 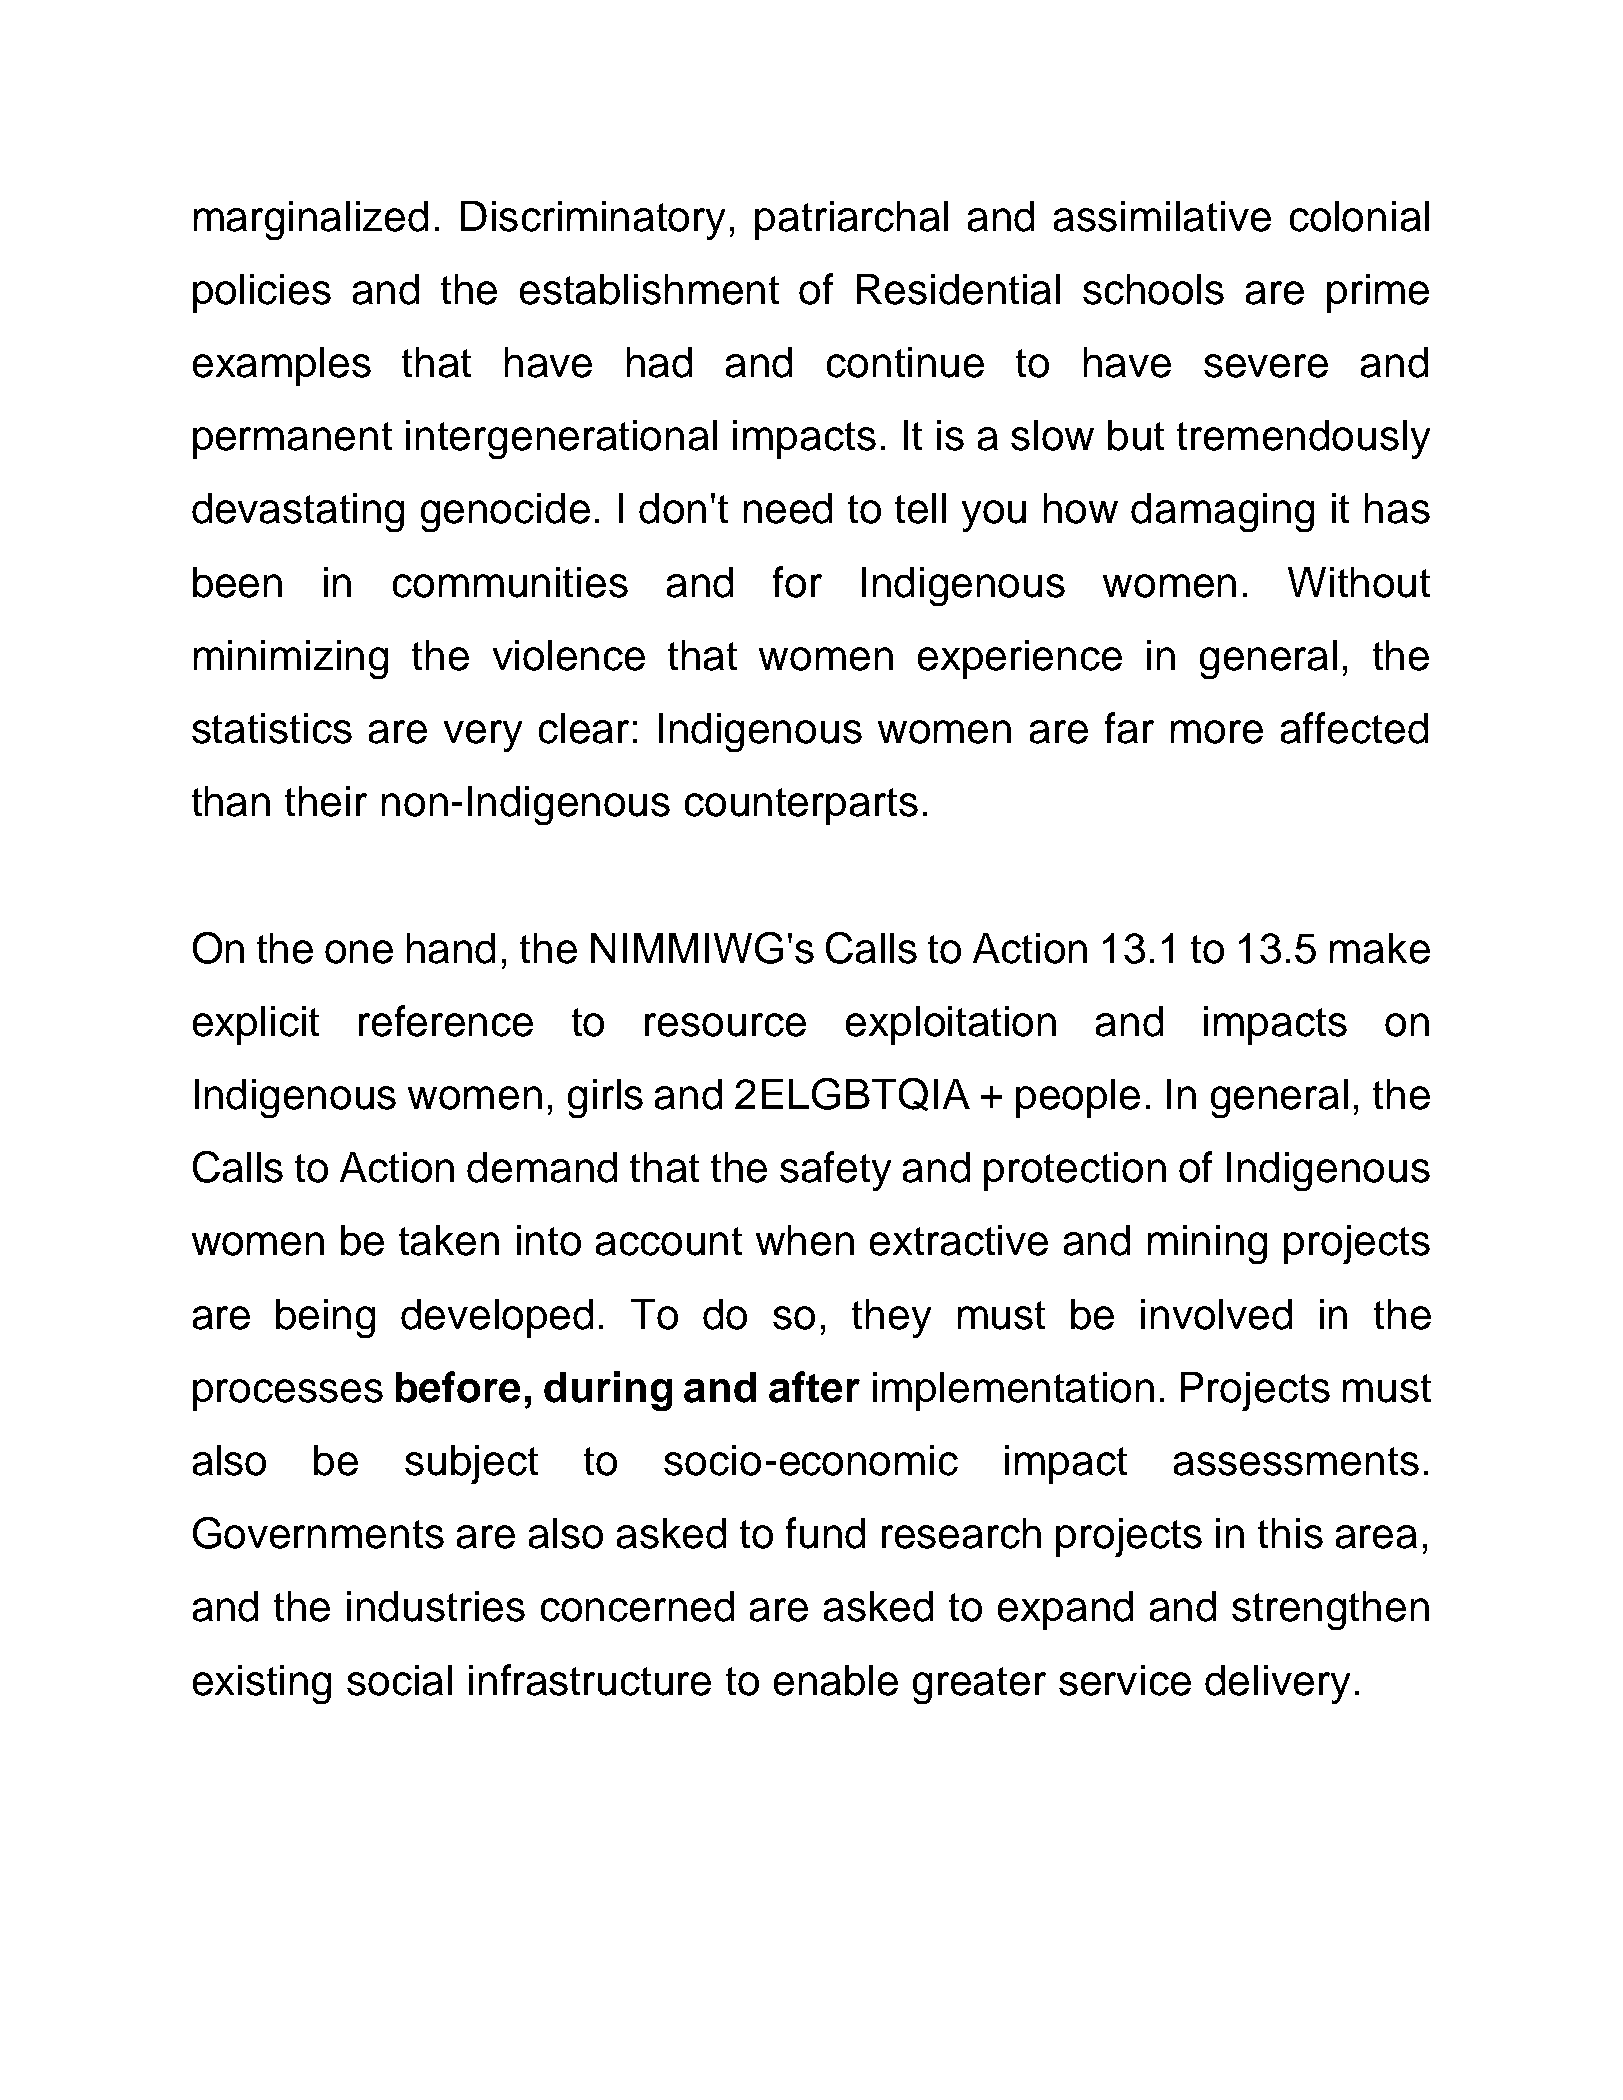 What do you see at coordinates (1153, 289) in the image?
I see `schools` at bounding box center [1153, 289].
